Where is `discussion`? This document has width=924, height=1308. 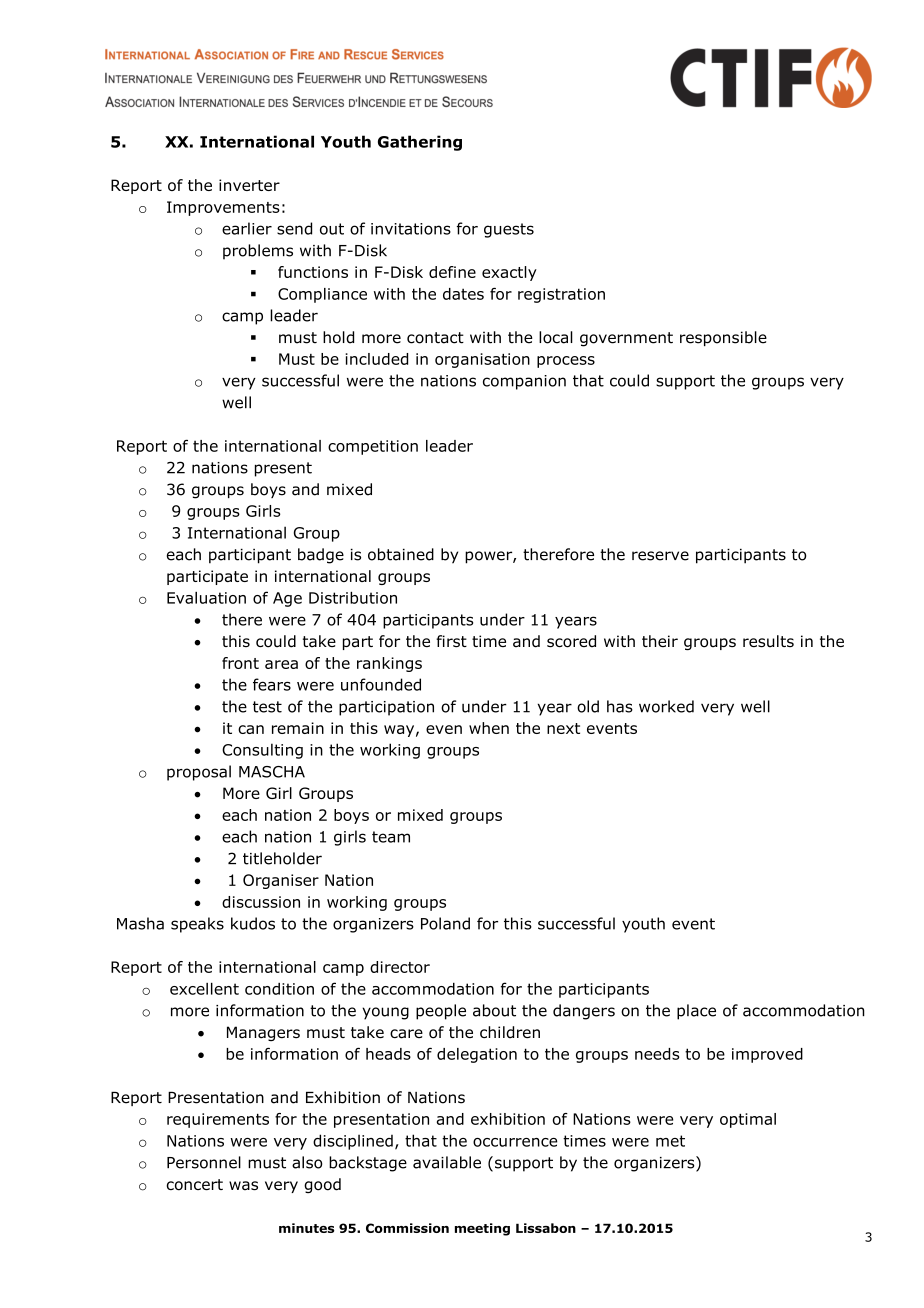
discussion is located at coordinates (261, 902).
